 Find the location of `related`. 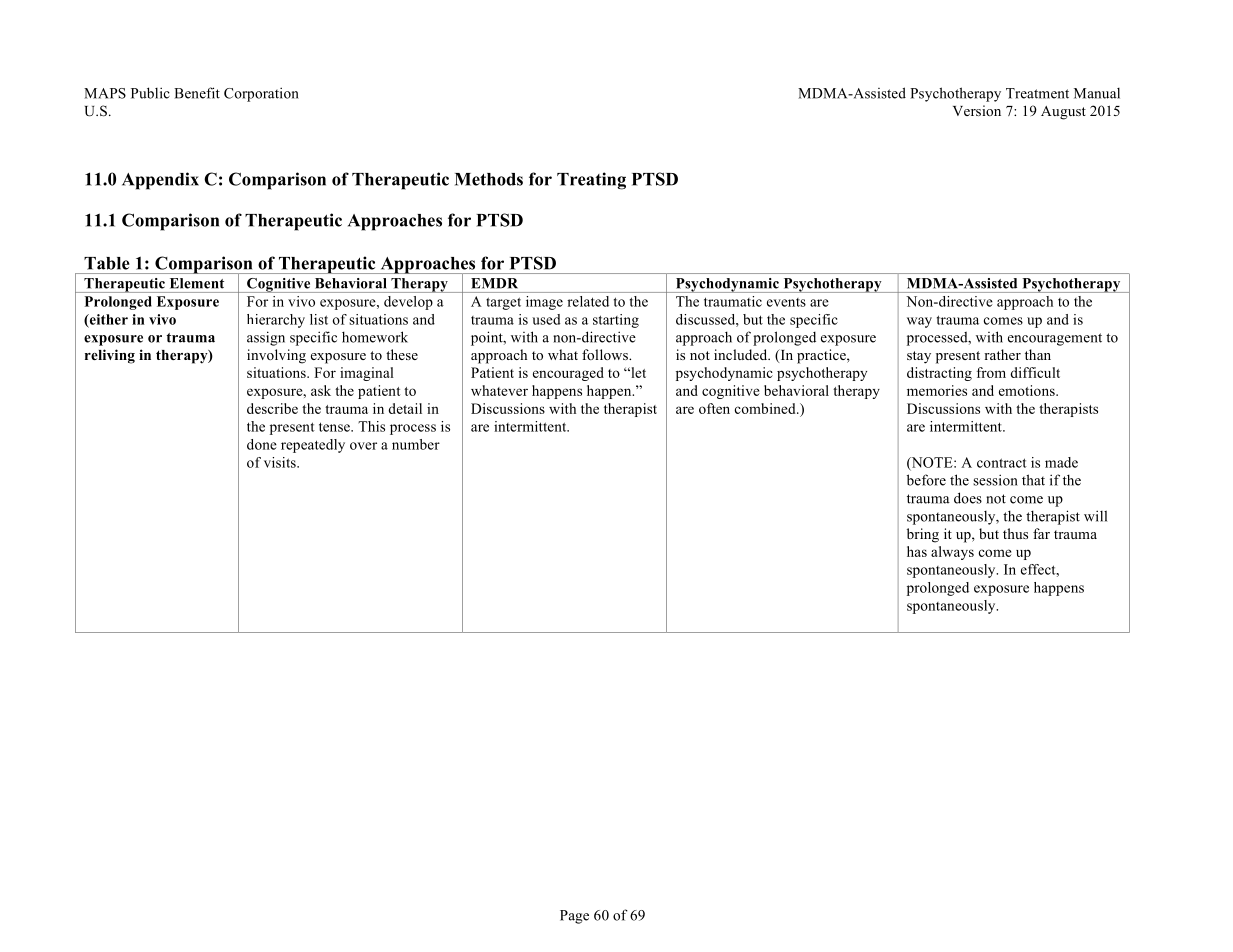

related is located at coordinates (588, 301).
